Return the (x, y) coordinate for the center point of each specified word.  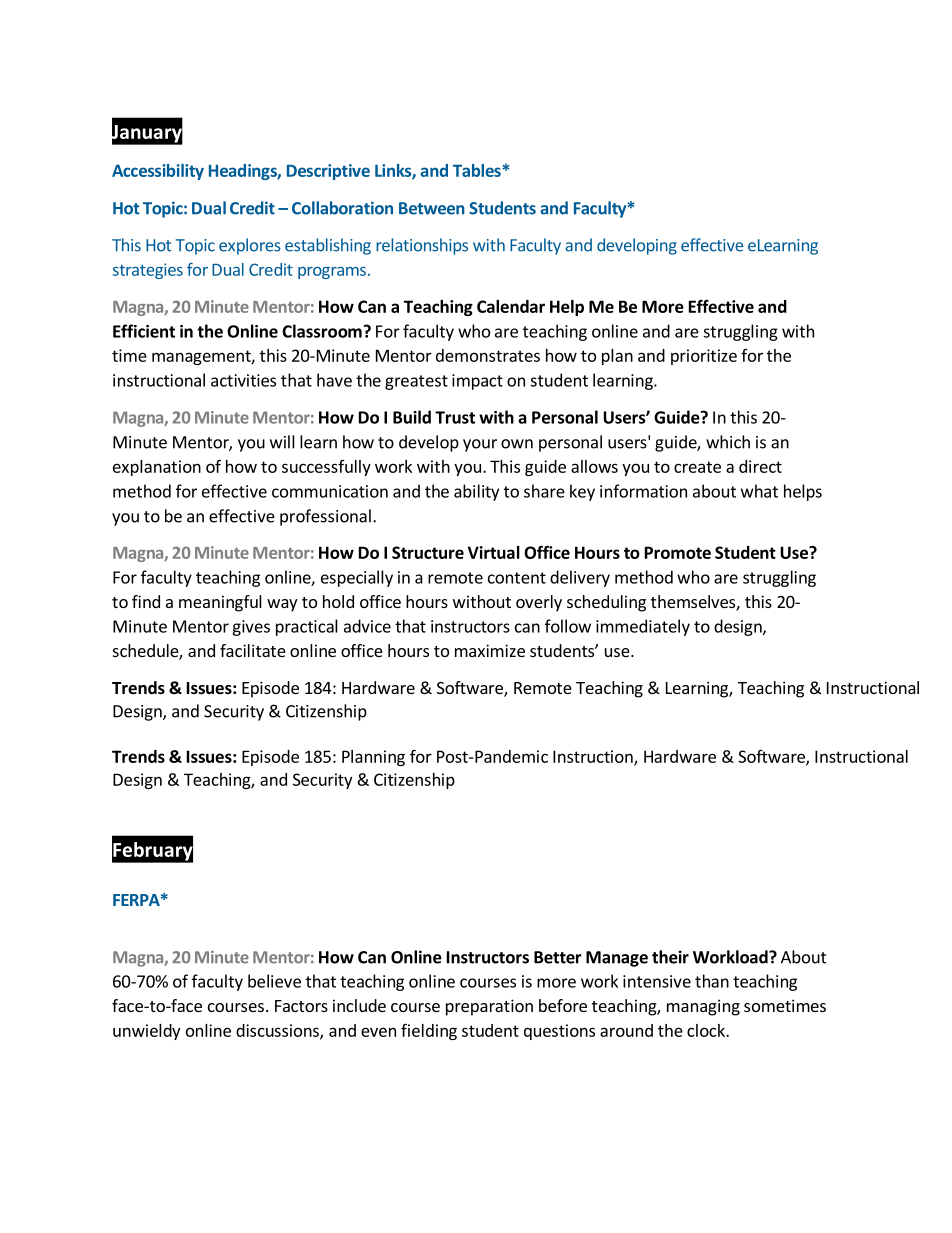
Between (432, 208)
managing (703, 1007)
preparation (489, 1007)
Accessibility (158, 172)
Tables (478, 170)
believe (274, 981)
